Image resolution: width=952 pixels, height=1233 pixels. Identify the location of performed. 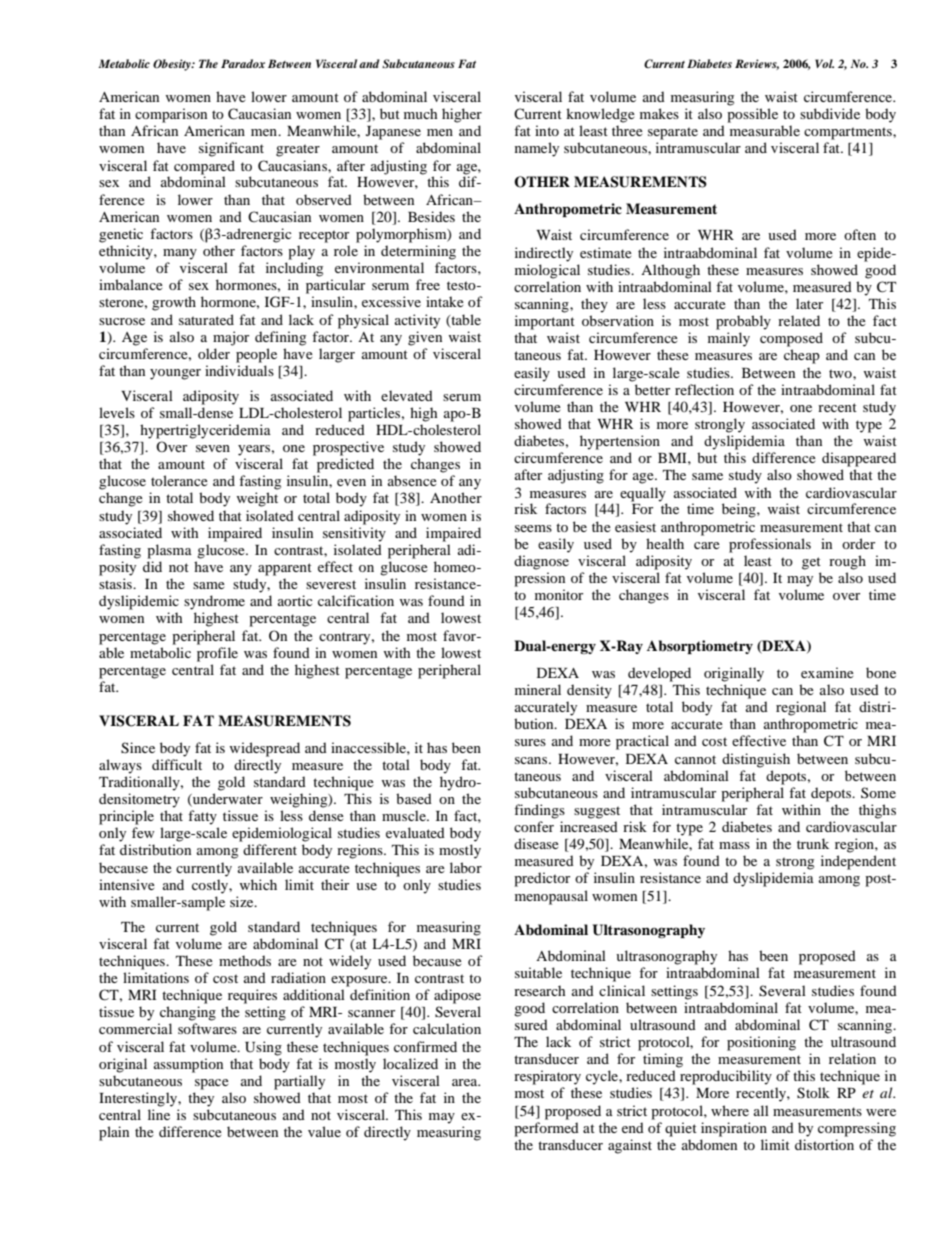
(546, 1129).
